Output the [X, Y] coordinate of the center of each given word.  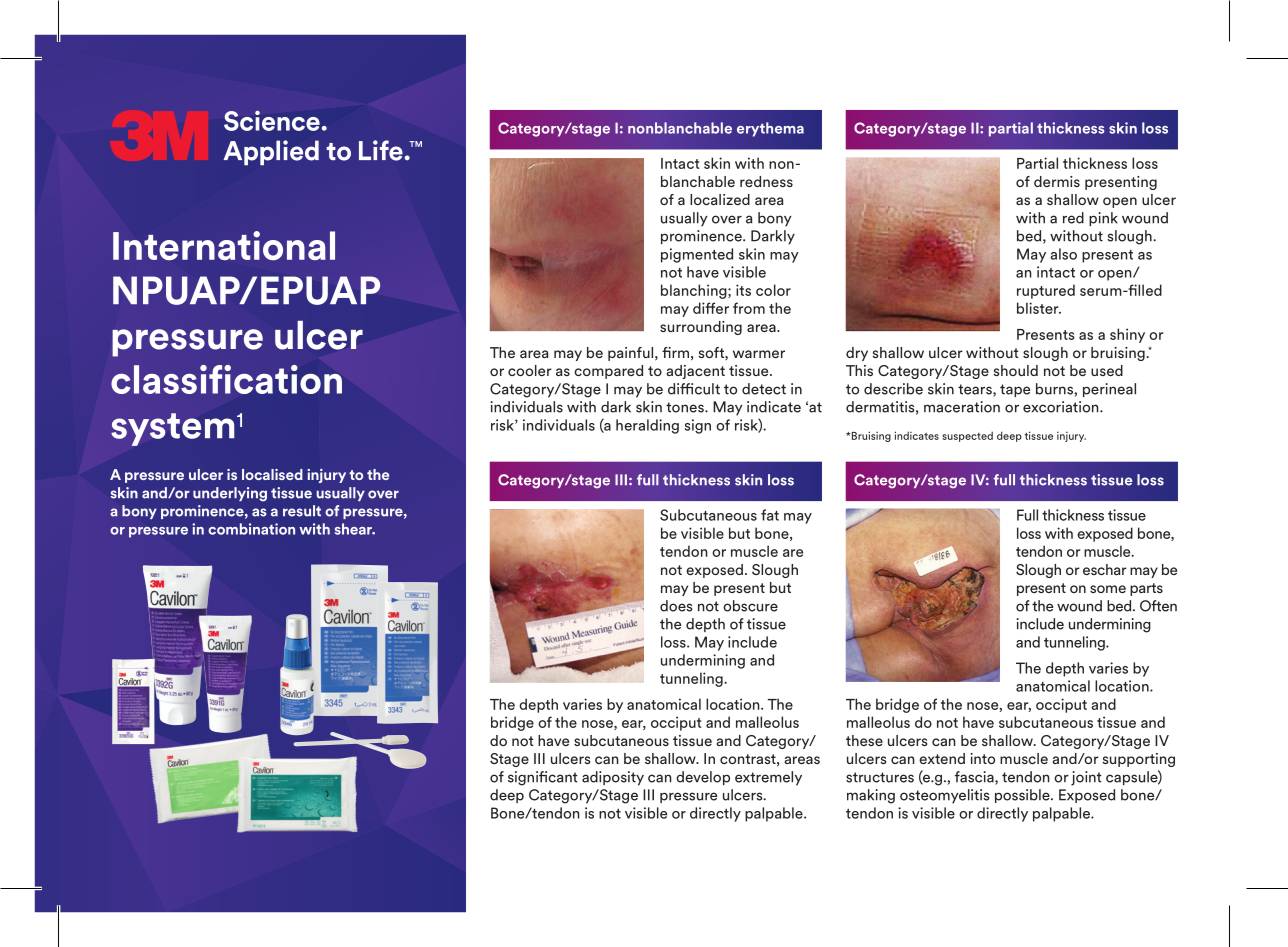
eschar [1105, 569]
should [1015, 370]
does [676, 606]
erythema [770, 129]
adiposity [613, 778]
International [224, 246]
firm [675, 352]
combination [251, 529]
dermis [1057, 181]
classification [226, 379]
